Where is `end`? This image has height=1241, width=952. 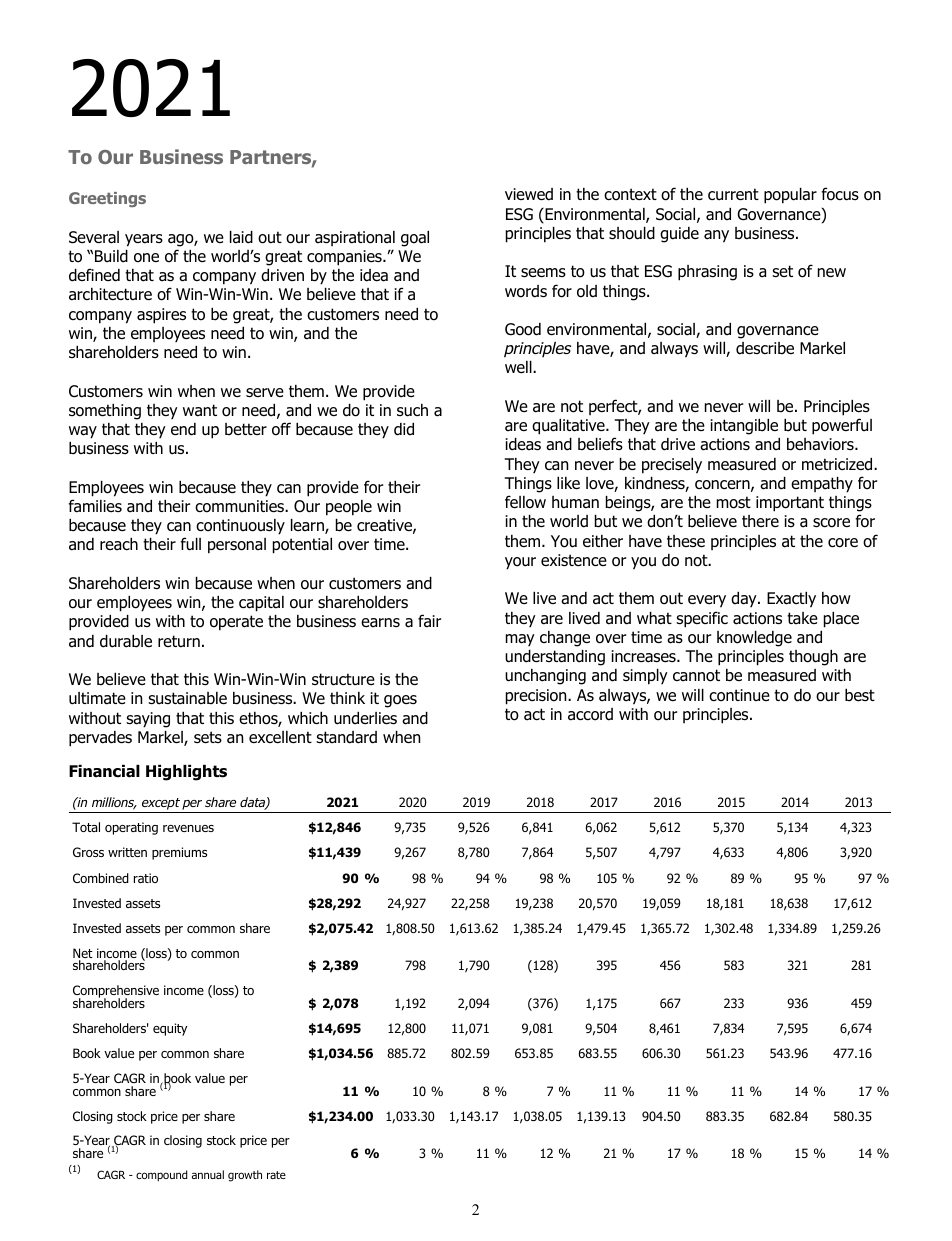 end is located at coordinates (183, 429).
